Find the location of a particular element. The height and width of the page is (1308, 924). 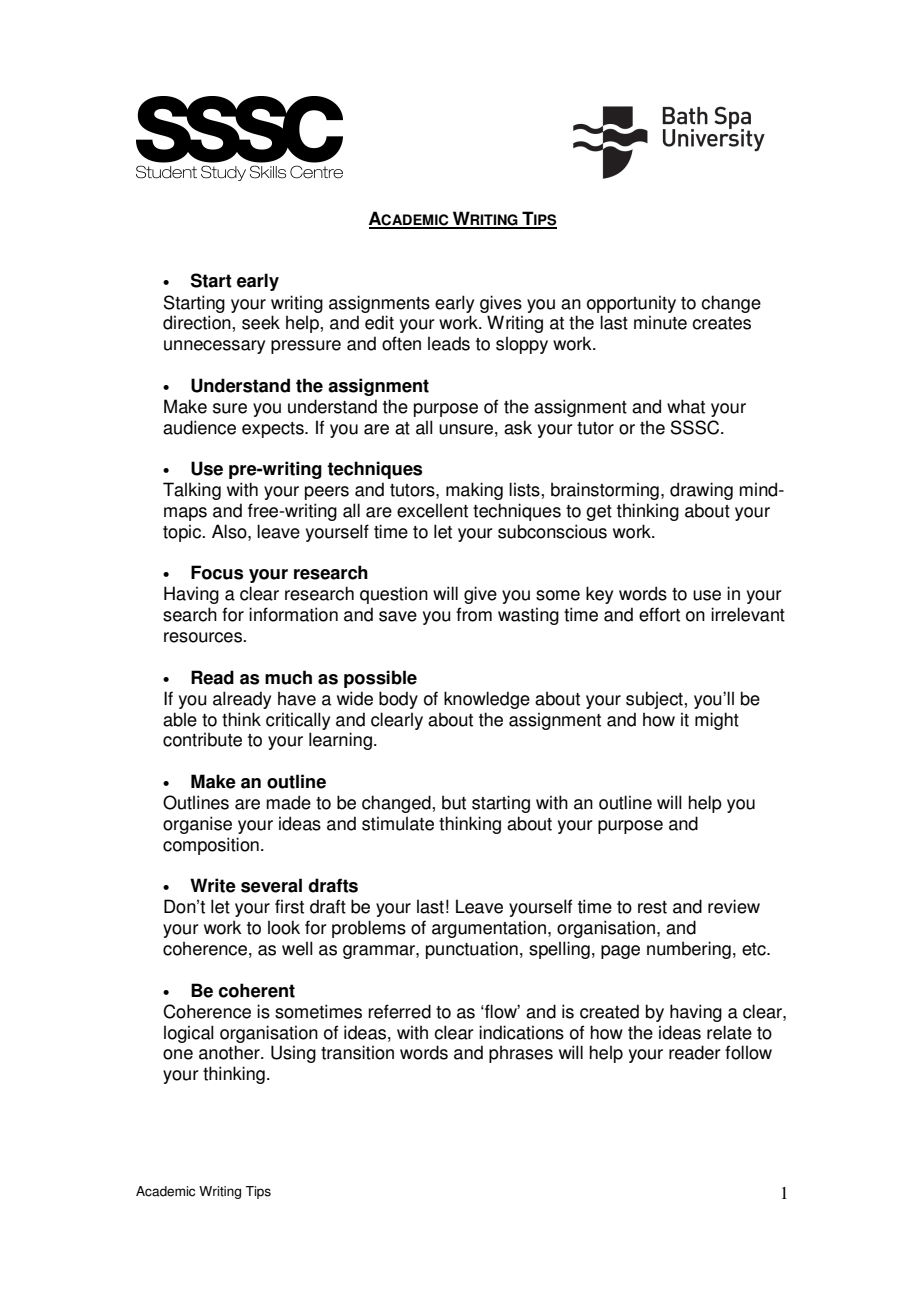

Talking is located at coordinates (192, 491).
